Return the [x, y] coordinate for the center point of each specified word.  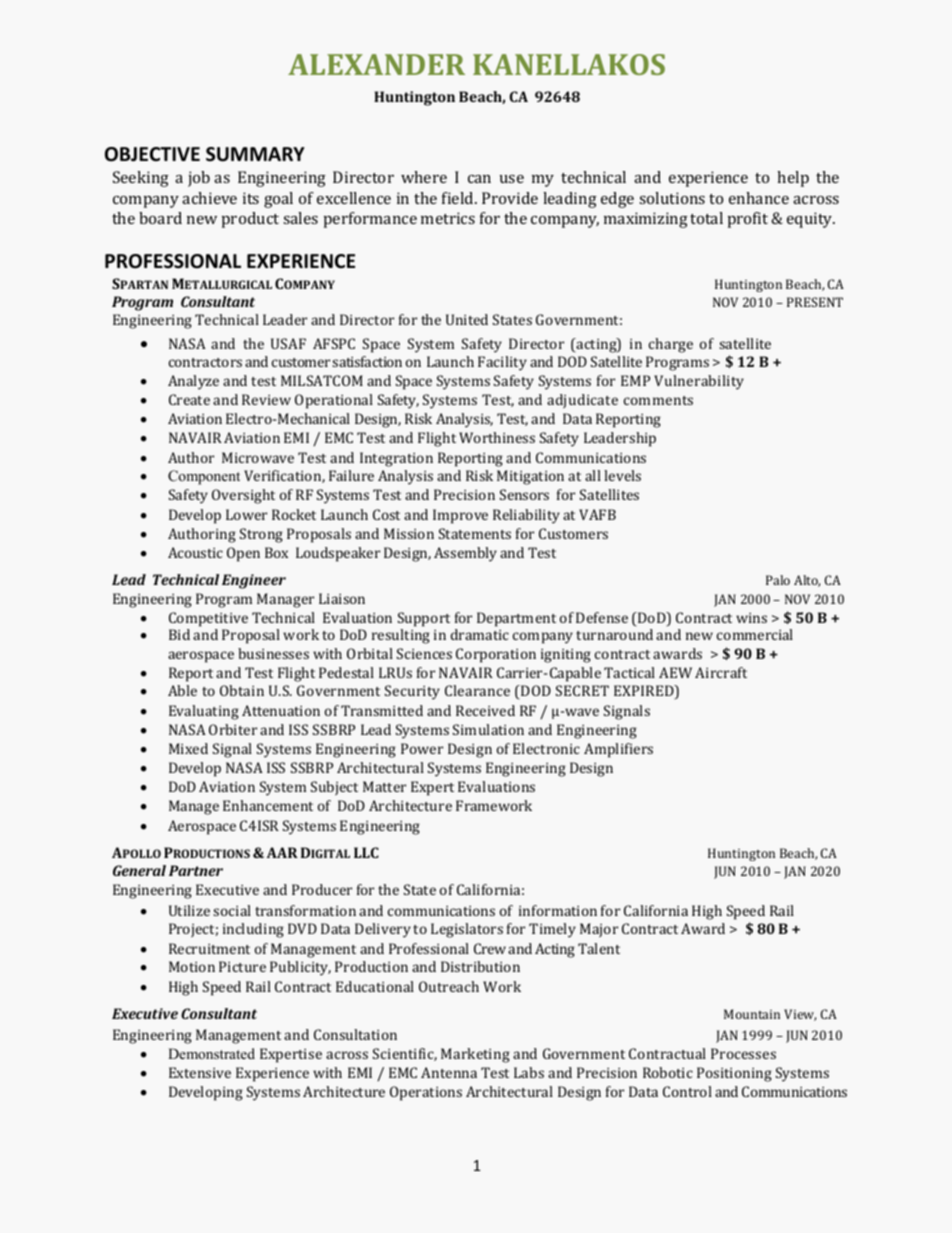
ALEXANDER [376, 64]
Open [243, 554]
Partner [196, 870]
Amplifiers [618, 750]
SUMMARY [255, 154]
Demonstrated [211, 1053]
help [793, 179]
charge [671, 345]
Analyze [193, 382]
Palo [778, 580]
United [467, 319]
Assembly [465, 554]
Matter [384, 786]
